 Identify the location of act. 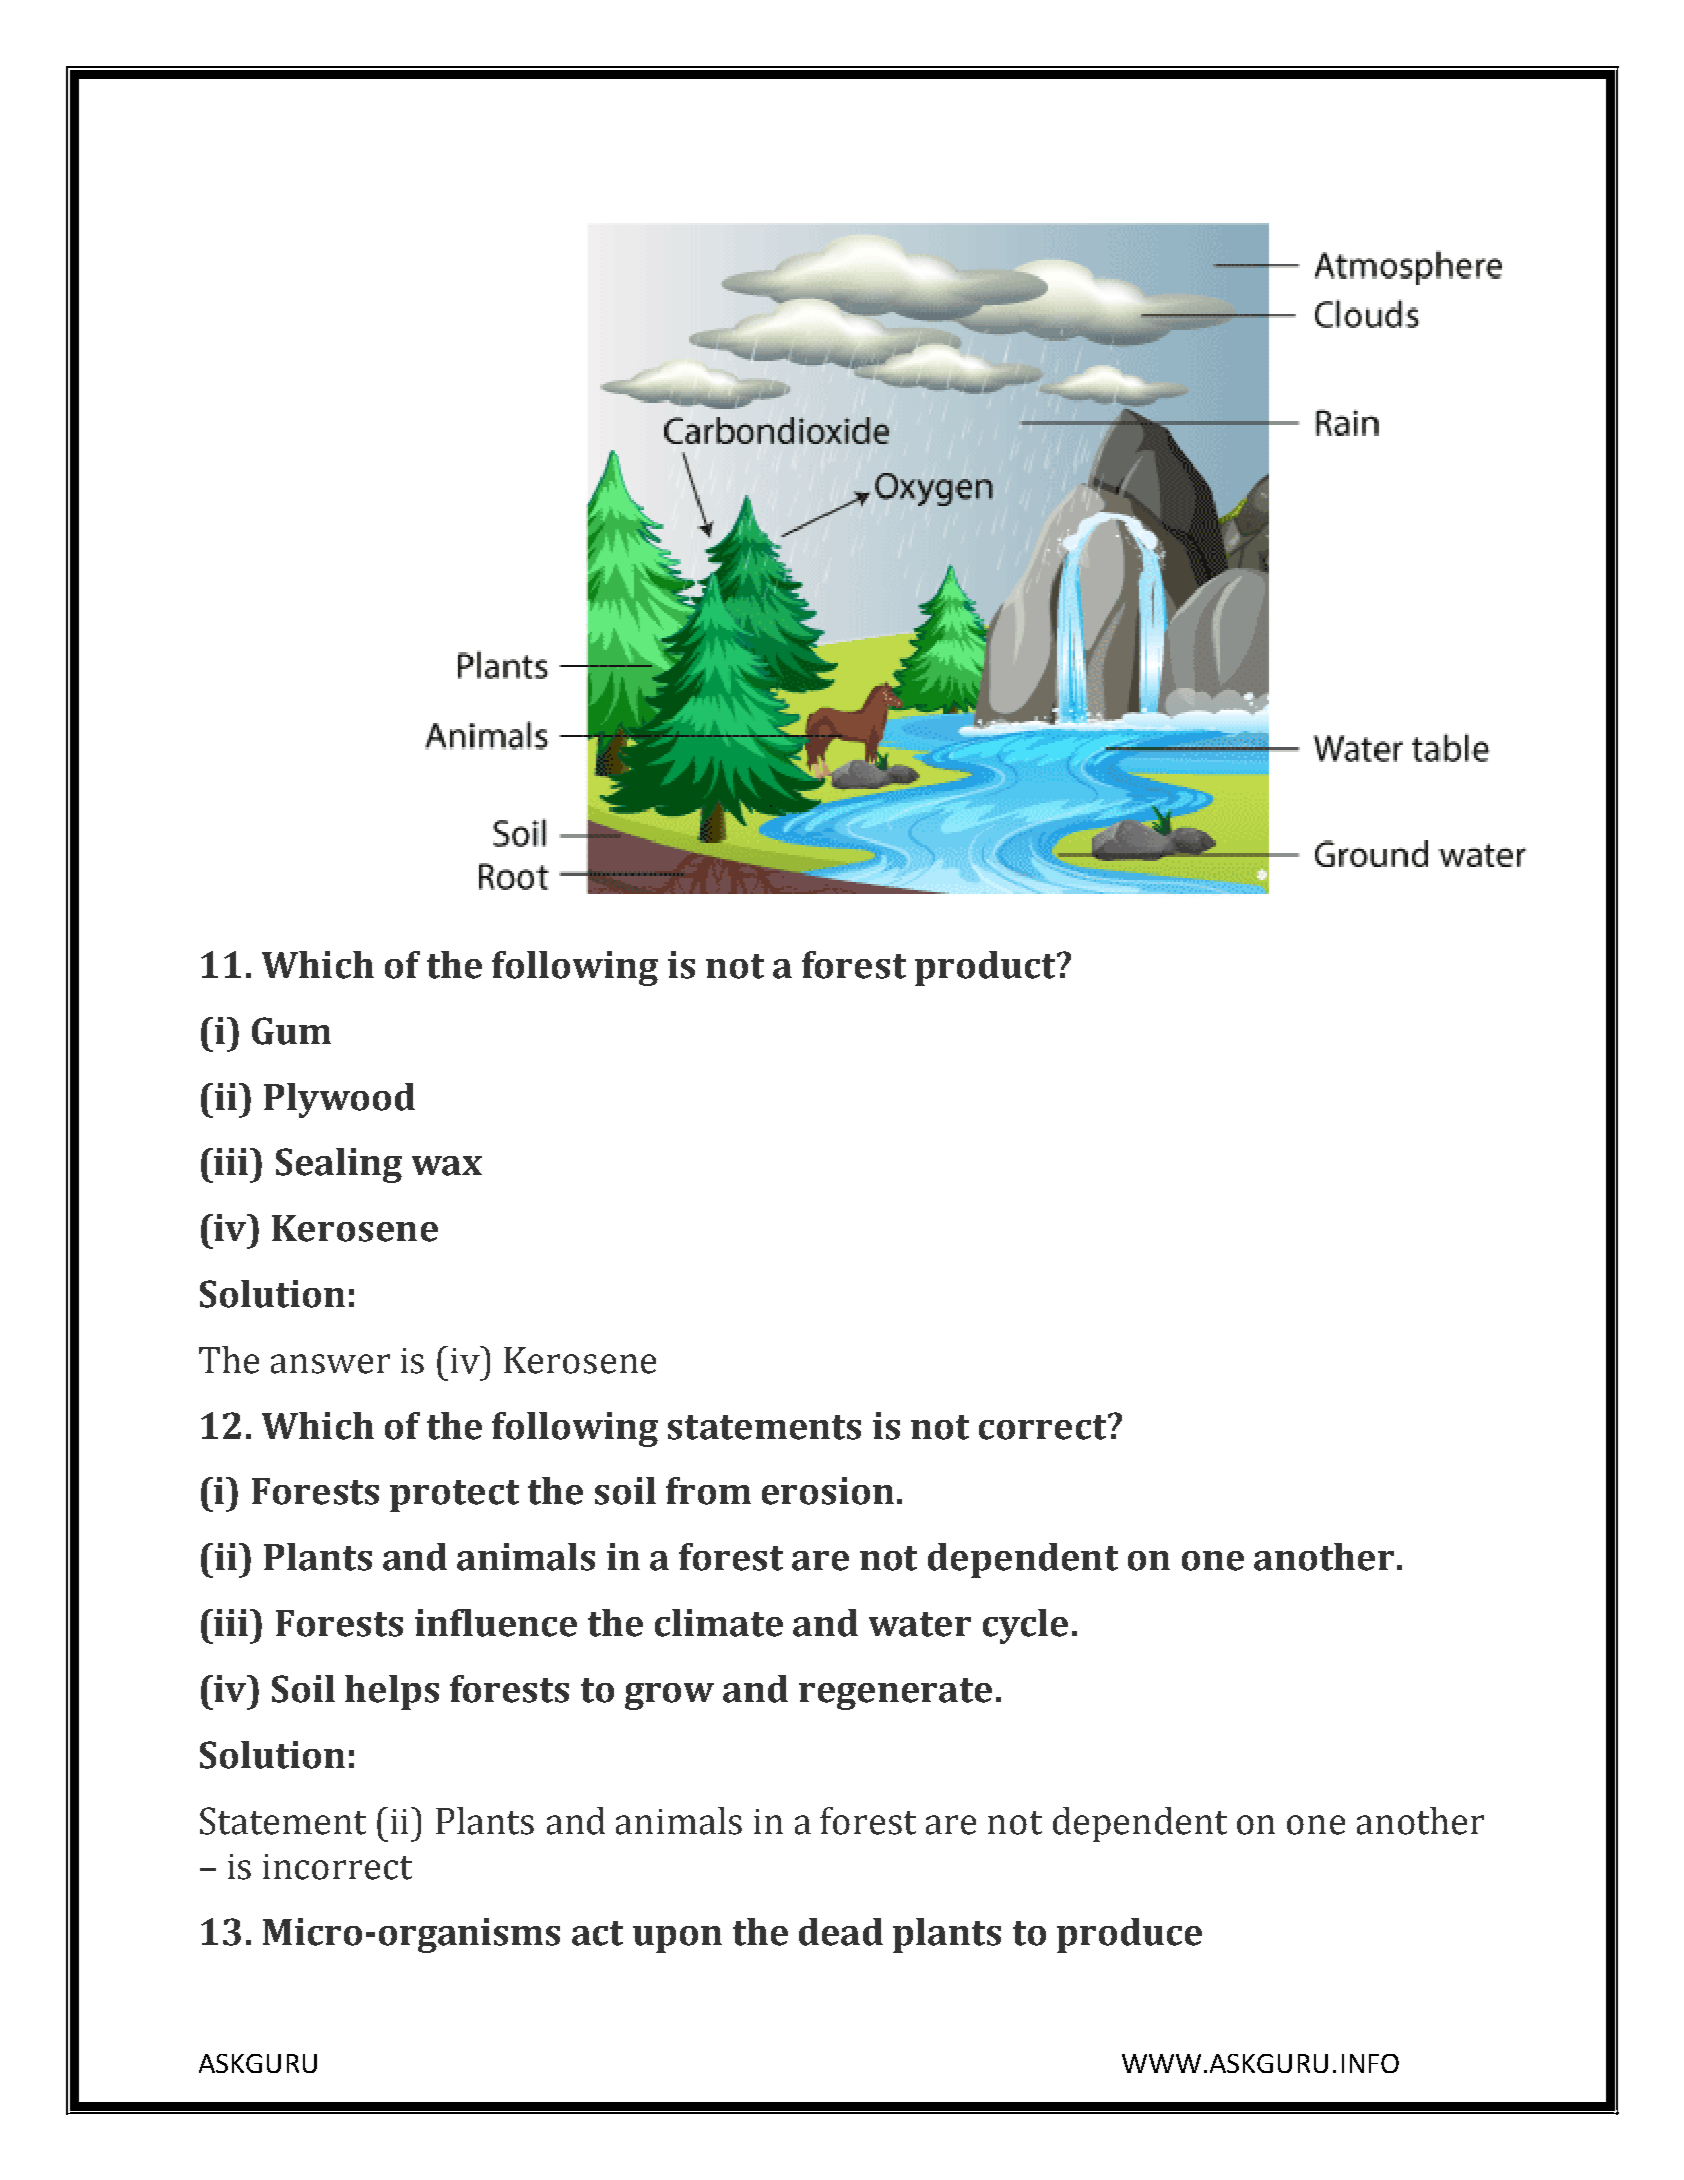
(597, 1933).
